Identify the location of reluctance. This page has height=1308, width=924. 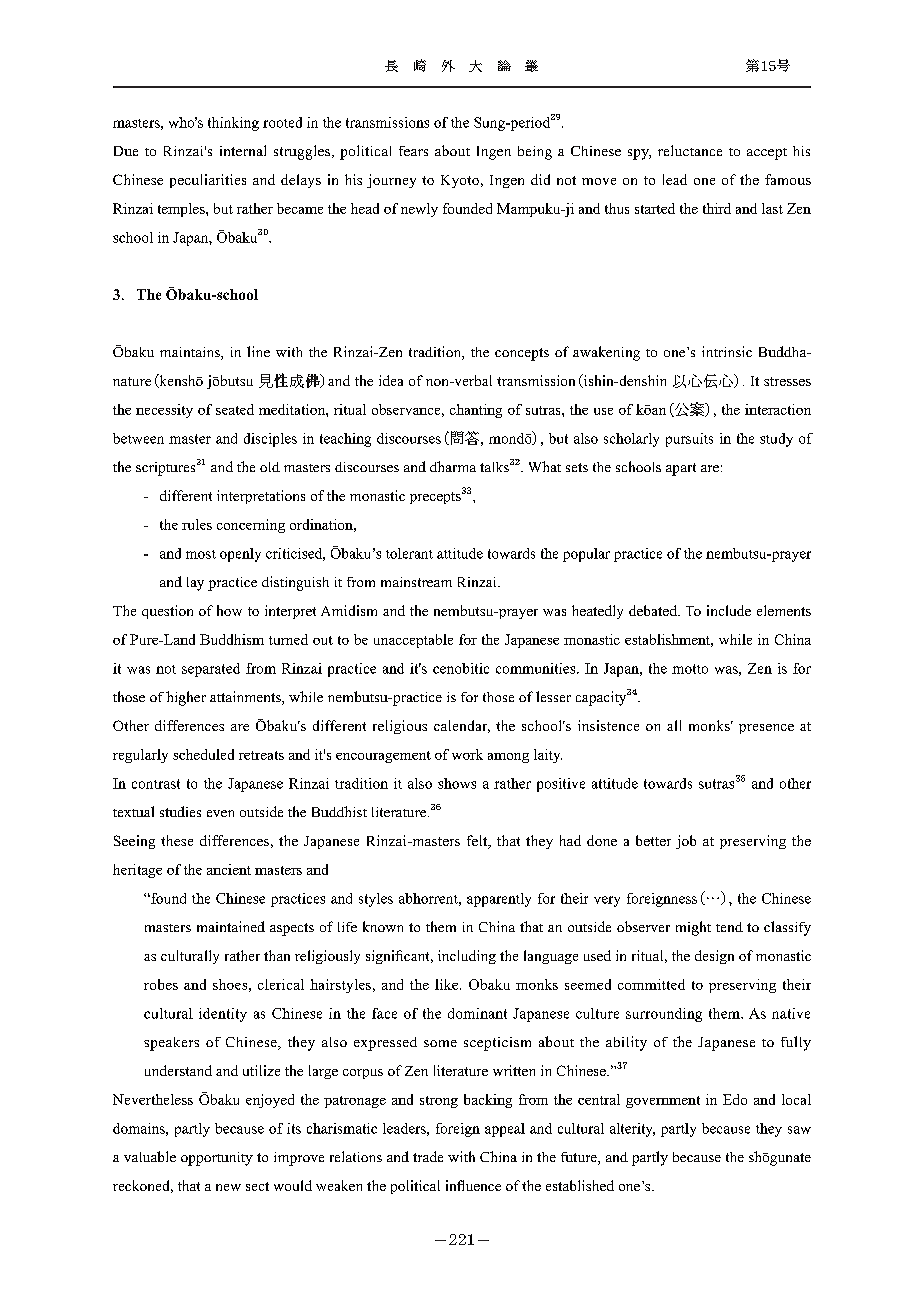
(690, 150).
